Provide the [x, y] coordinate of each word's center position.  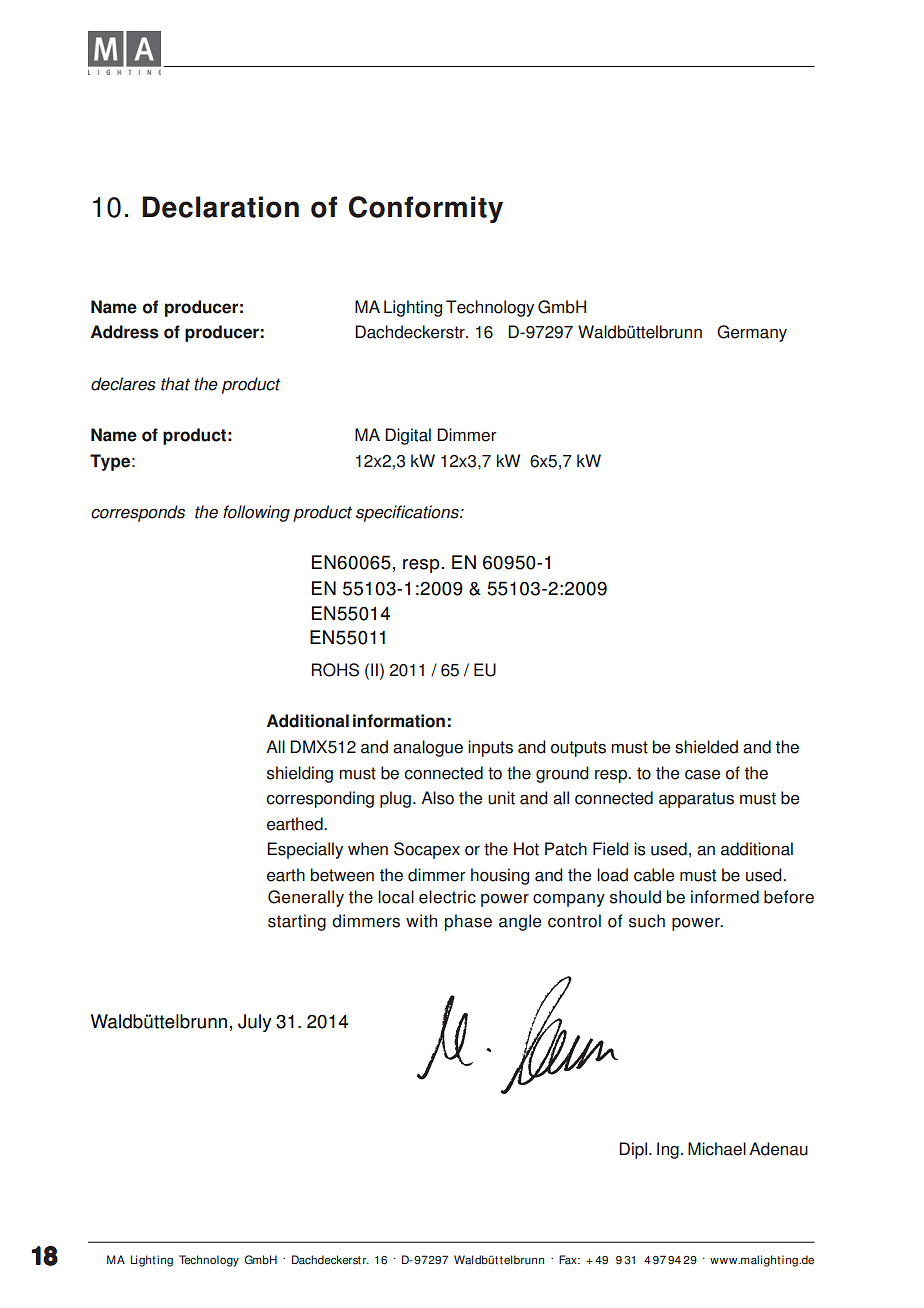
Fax [569, 1259]
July [254, 1023]
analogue [428, 748]
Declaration [220, 207]
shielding [300, 774]
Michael [717, 1149]
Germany [752, 333]
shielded [706, 747]
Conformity [426, 209]
